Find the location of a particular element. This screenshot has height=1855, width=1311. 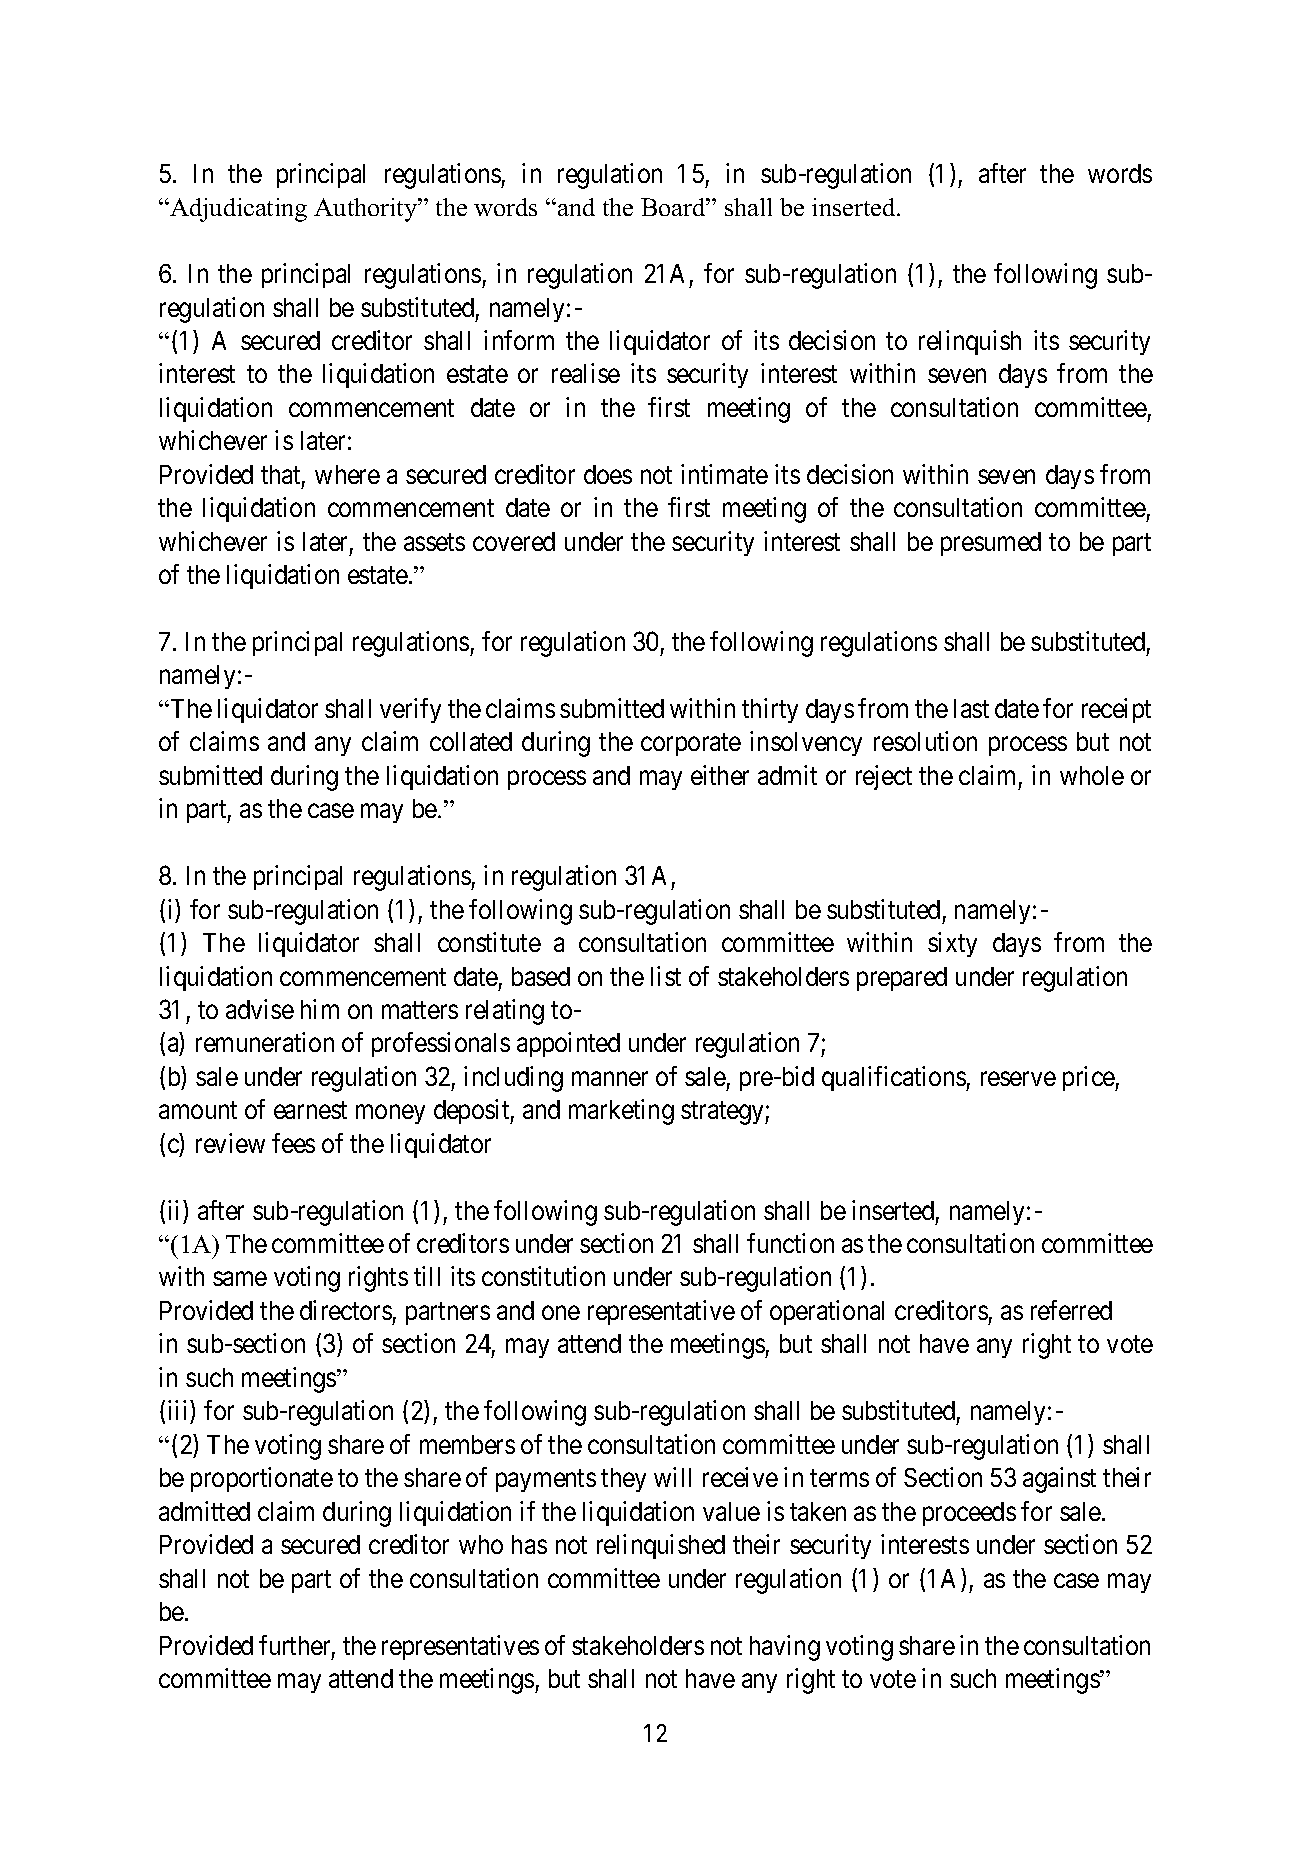

list is located at coordinates (666, 976).
